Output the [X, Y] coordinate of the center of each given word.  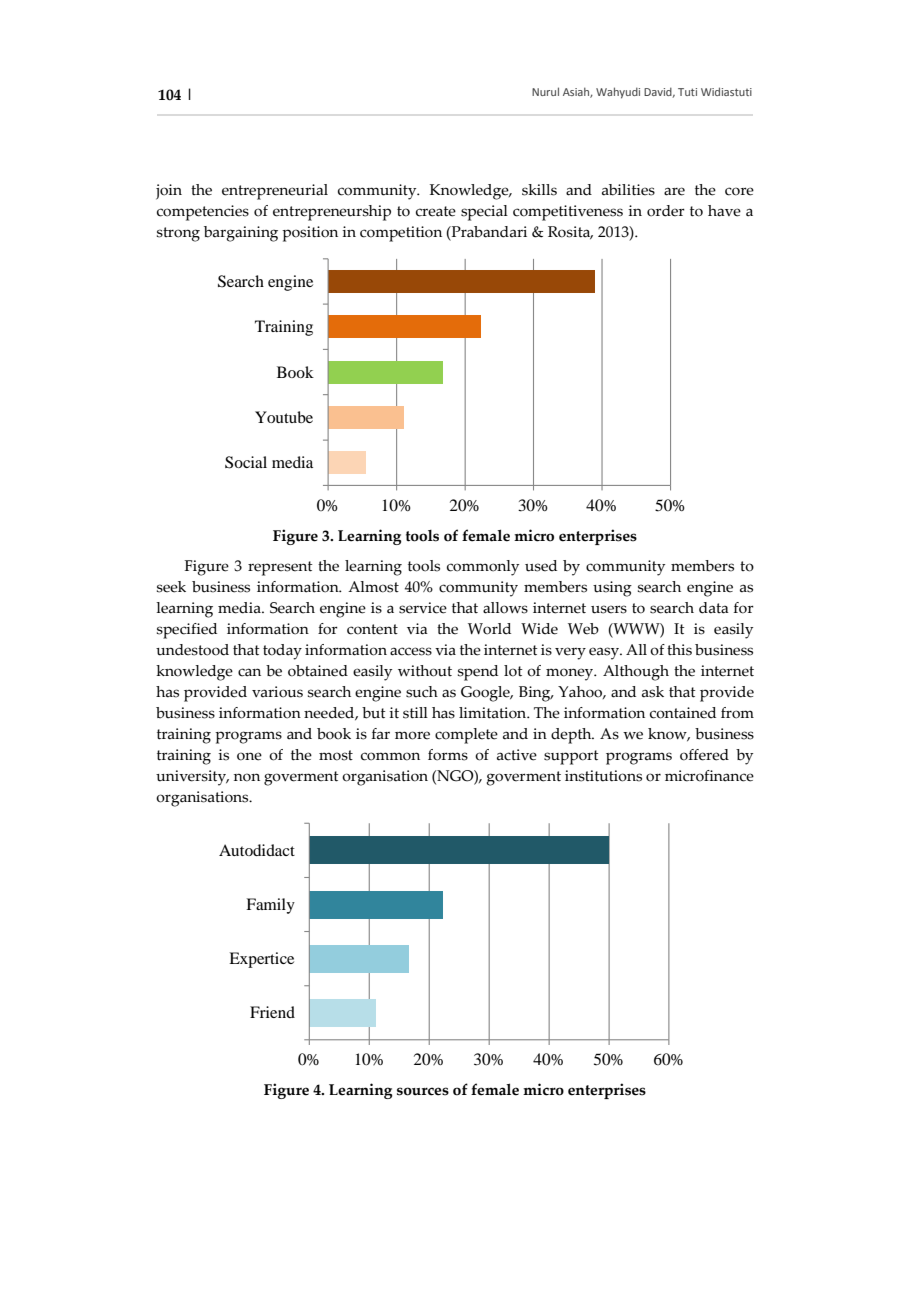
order [666, 211]
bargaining [241, 234]
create [436, 211]
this [679, 650]
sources [423, 1091]
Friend [272, 1012]
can [249, 672]
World [489, 629]
